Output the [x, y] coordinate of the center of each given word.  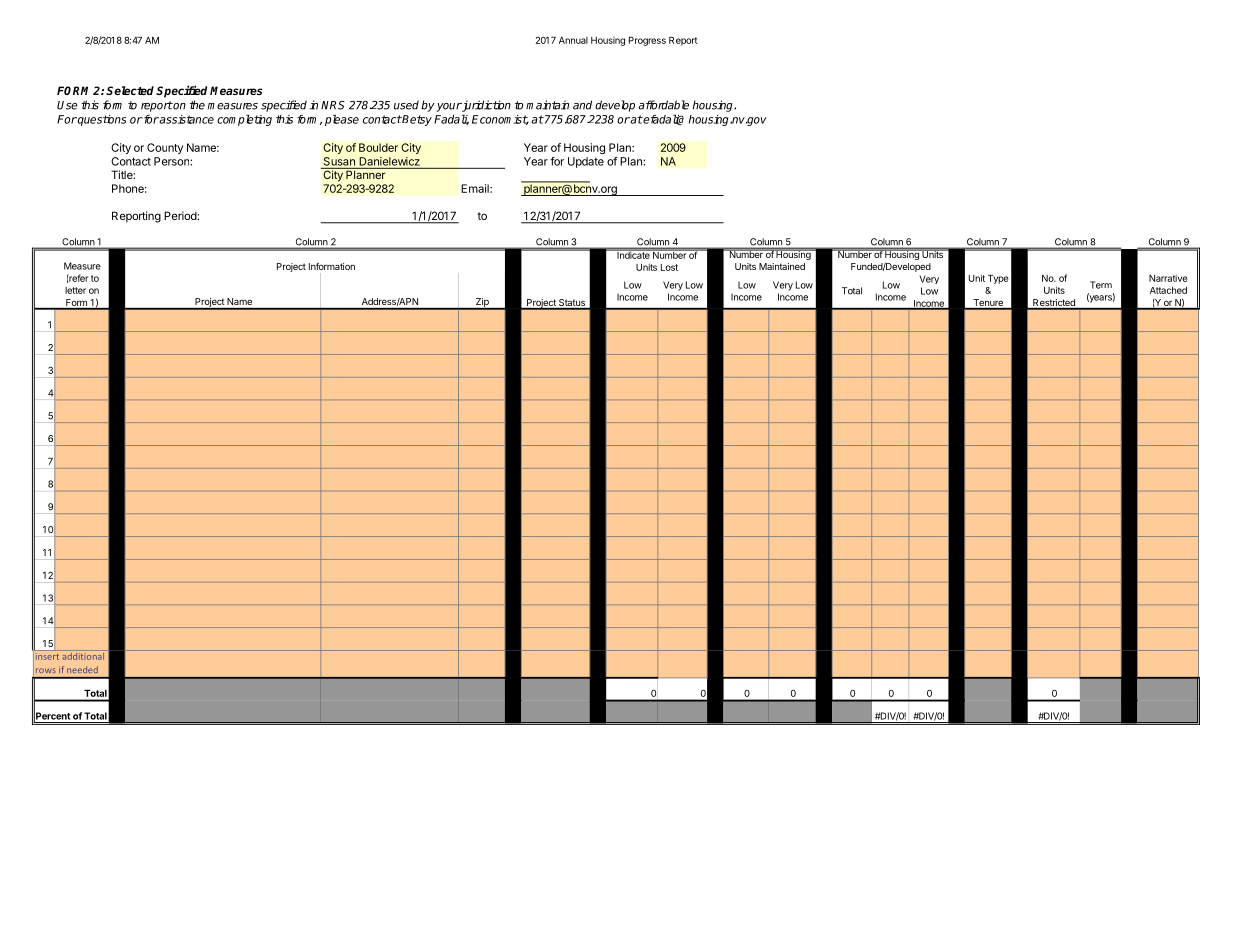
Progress [647, 41]
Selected [130, 90]
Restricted [1054, 304]
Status [572, 304]
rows [45, 670]
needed [82, 669]
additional [83, 655]
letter [75, 290]
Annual [573, 40]
